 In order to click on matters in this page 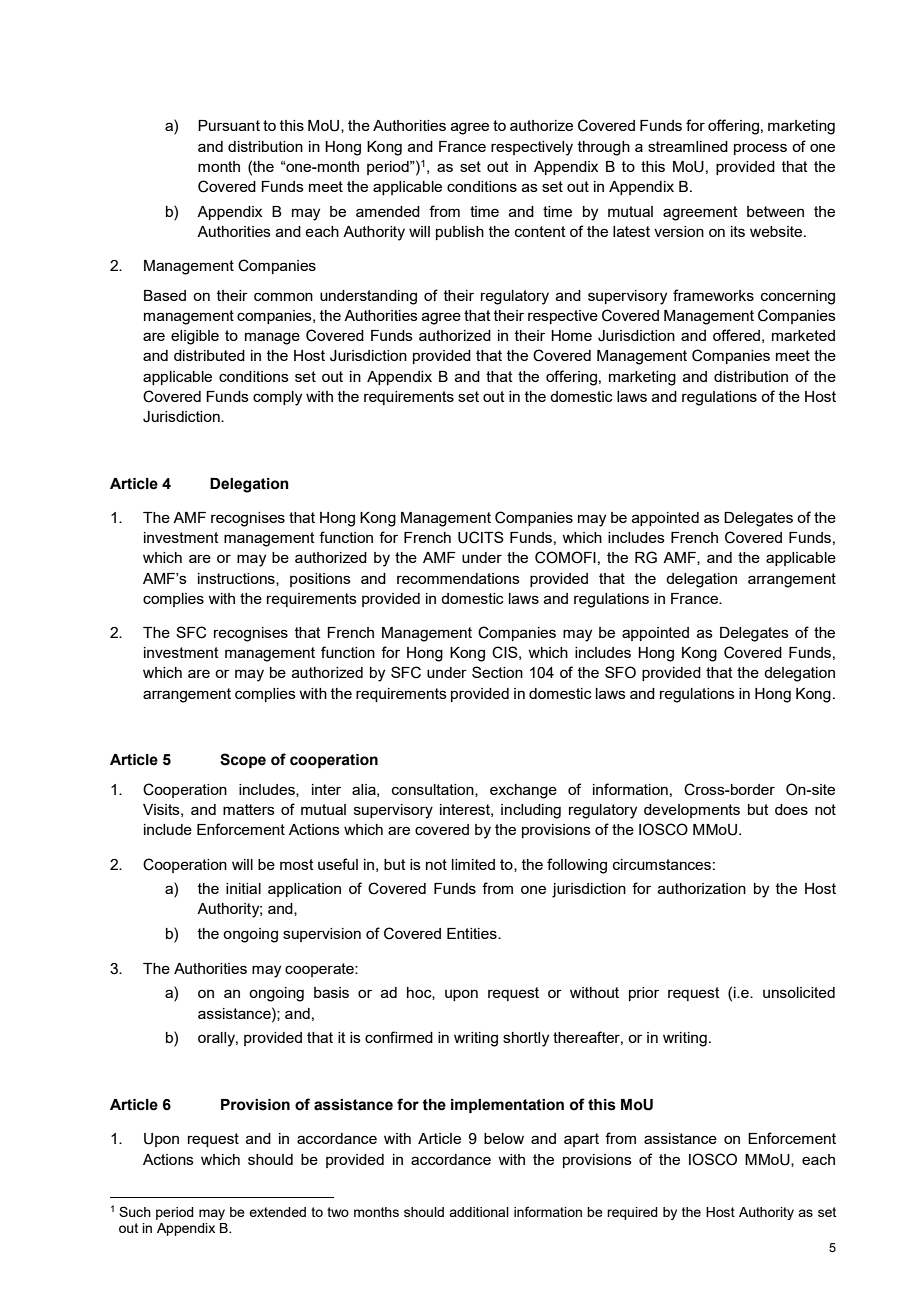, I will do `click(249, 809)`.
